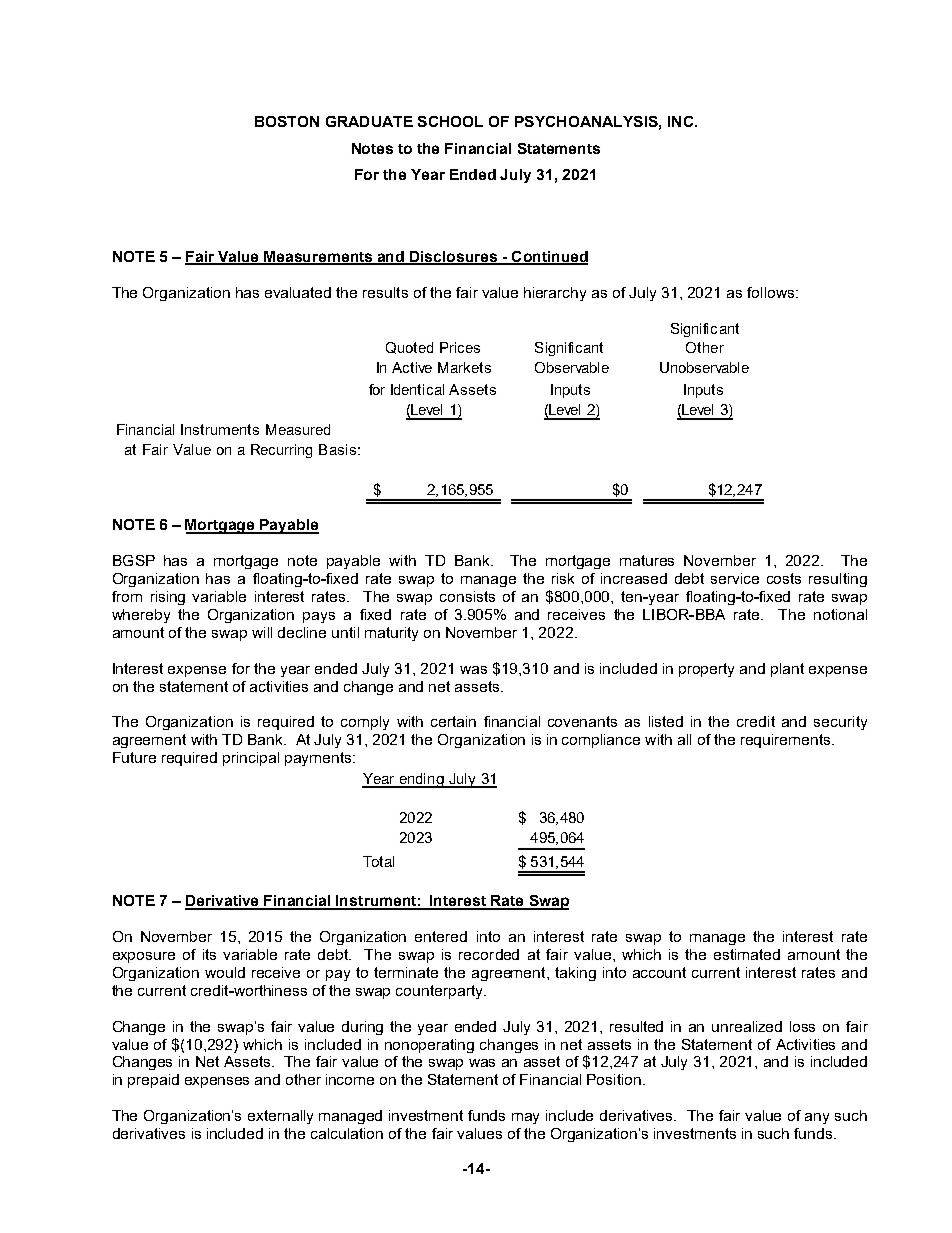  I want to click on its, so click(209, 954).
